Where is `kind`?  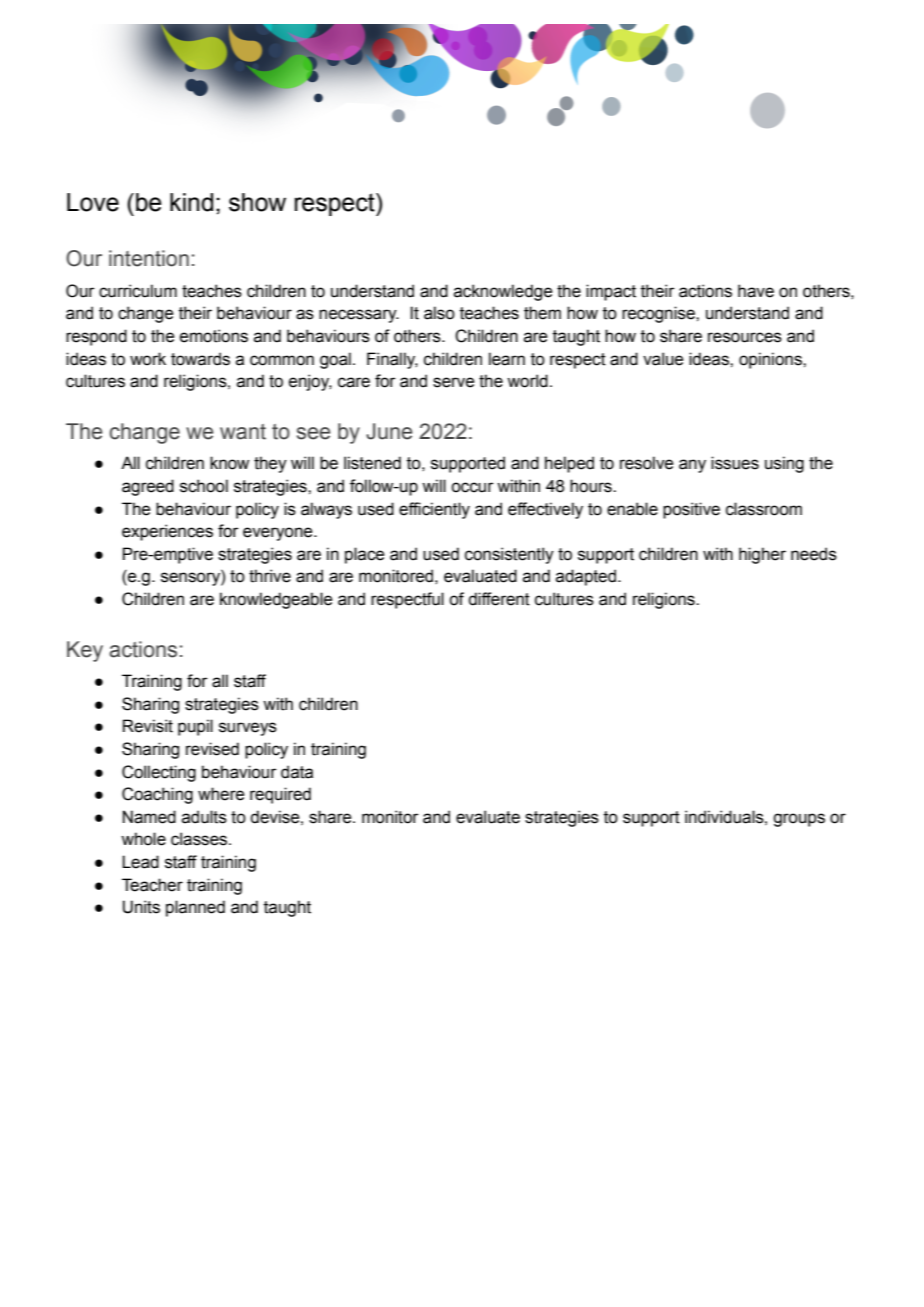 kind is located at coordinates (191, 202).
